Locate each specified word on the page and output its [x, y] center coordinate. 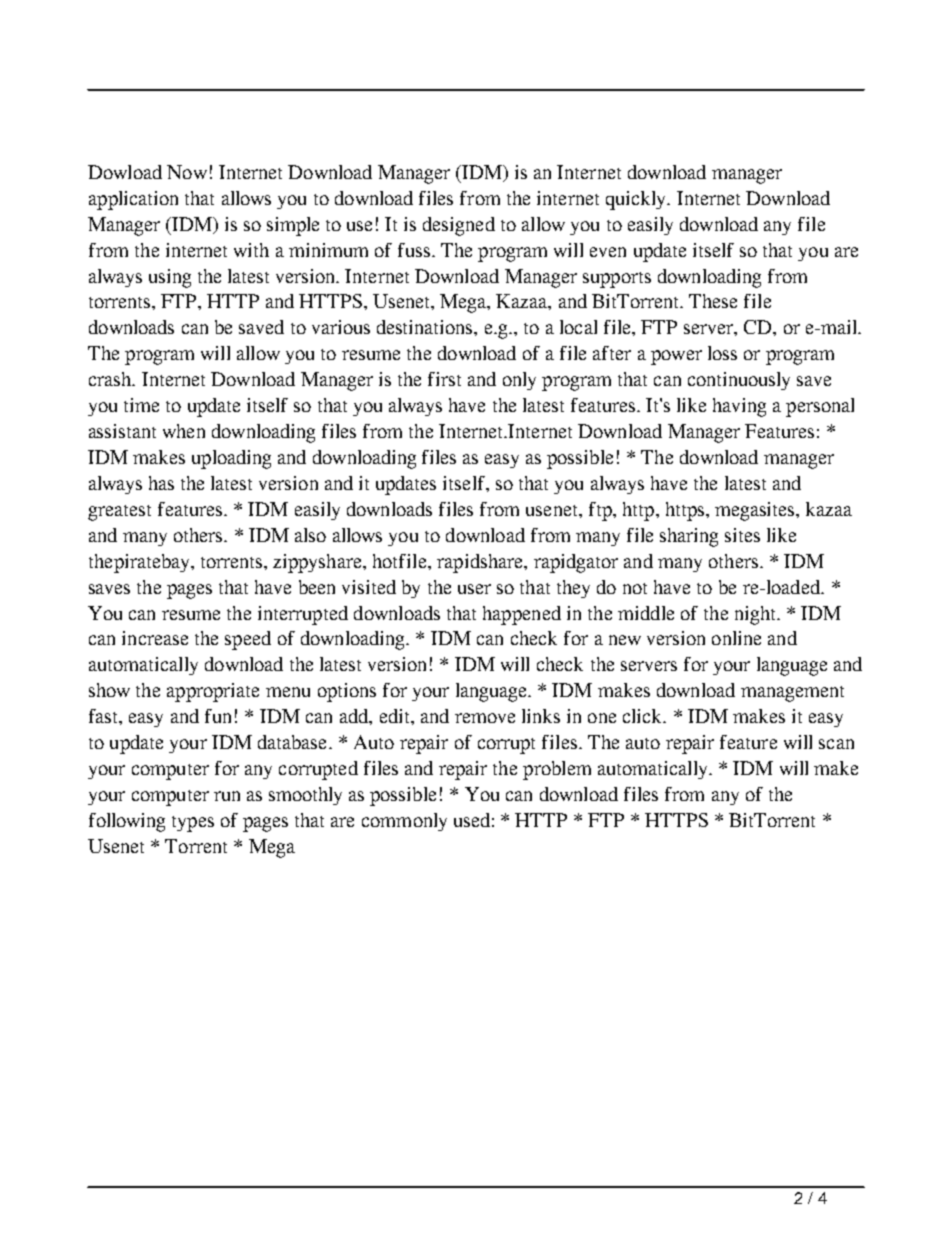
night [756, 615]
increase [155, 638]
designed [459, 226]
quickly [637, 200]
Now [187, 172]
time [141, 405]
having [739, 407]
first [444, 379]
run [227, 796]
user [474, 589]
